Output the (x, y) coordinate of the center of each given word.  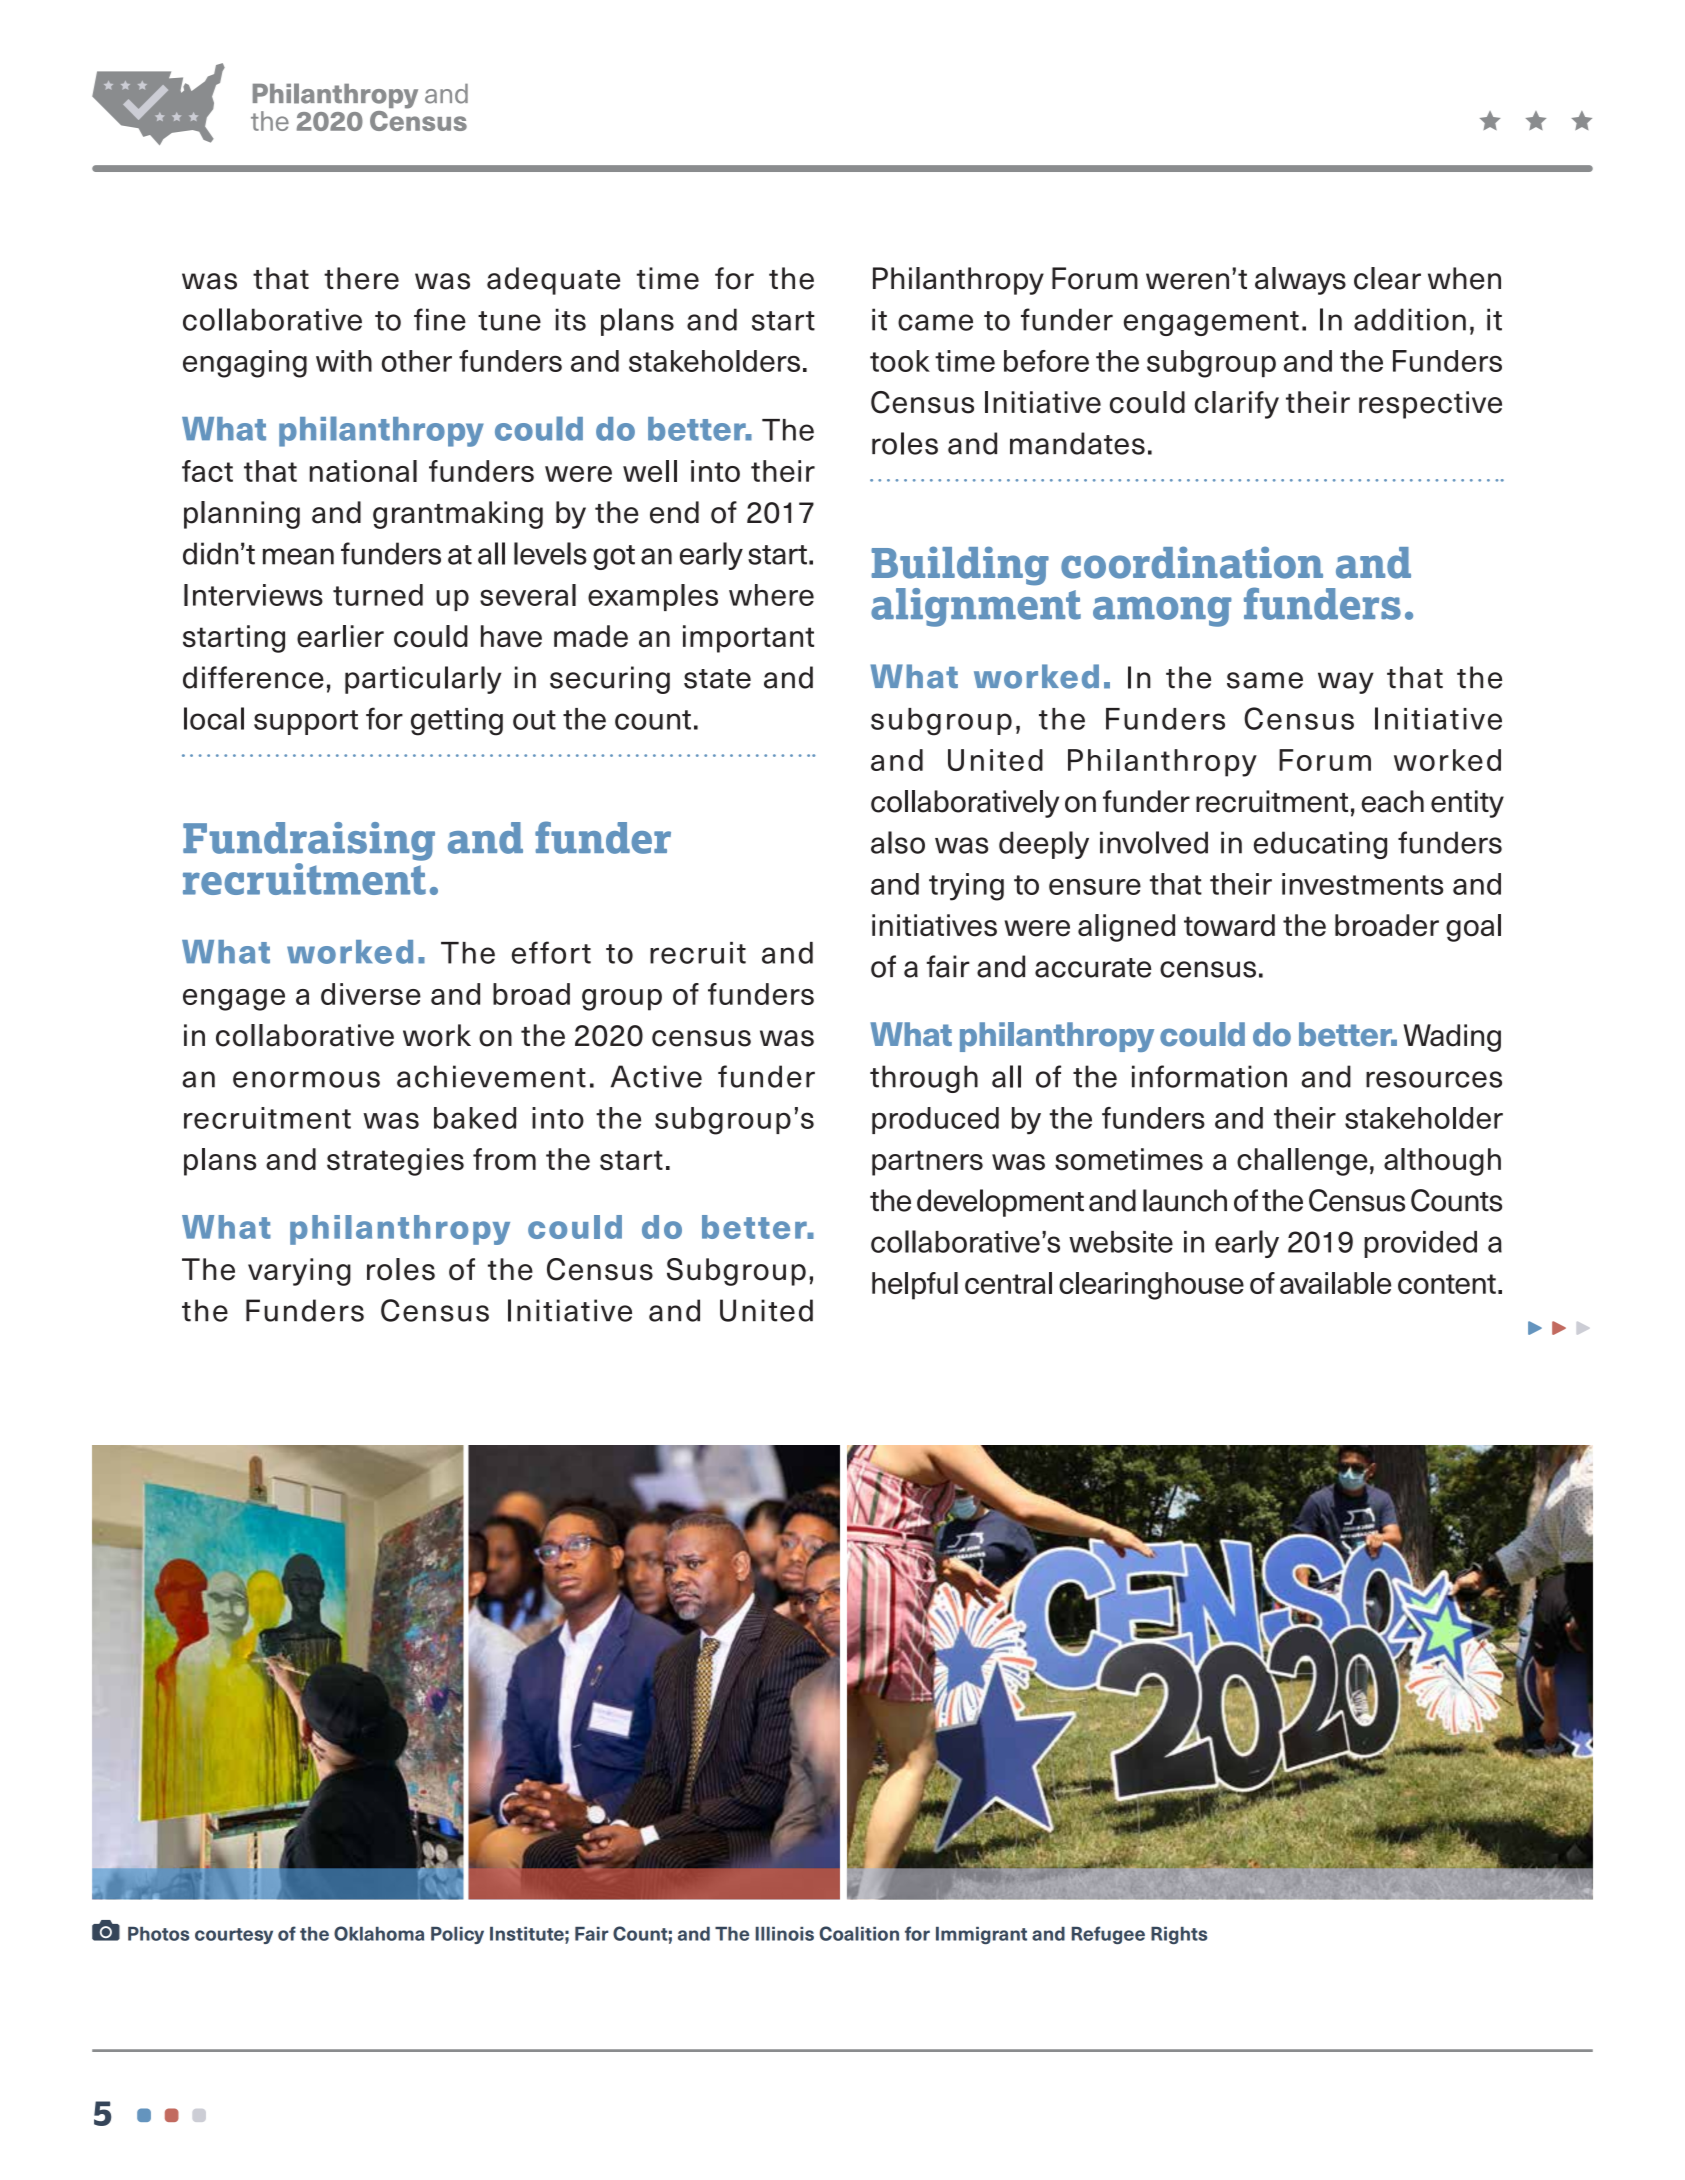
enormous (306, 1079)
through (924, 1079)
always (1300, 281)
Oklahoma (379, 1933)
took (900, 361)
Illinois (785, 1934)
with (344, 361)
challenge (1302, 1162)
